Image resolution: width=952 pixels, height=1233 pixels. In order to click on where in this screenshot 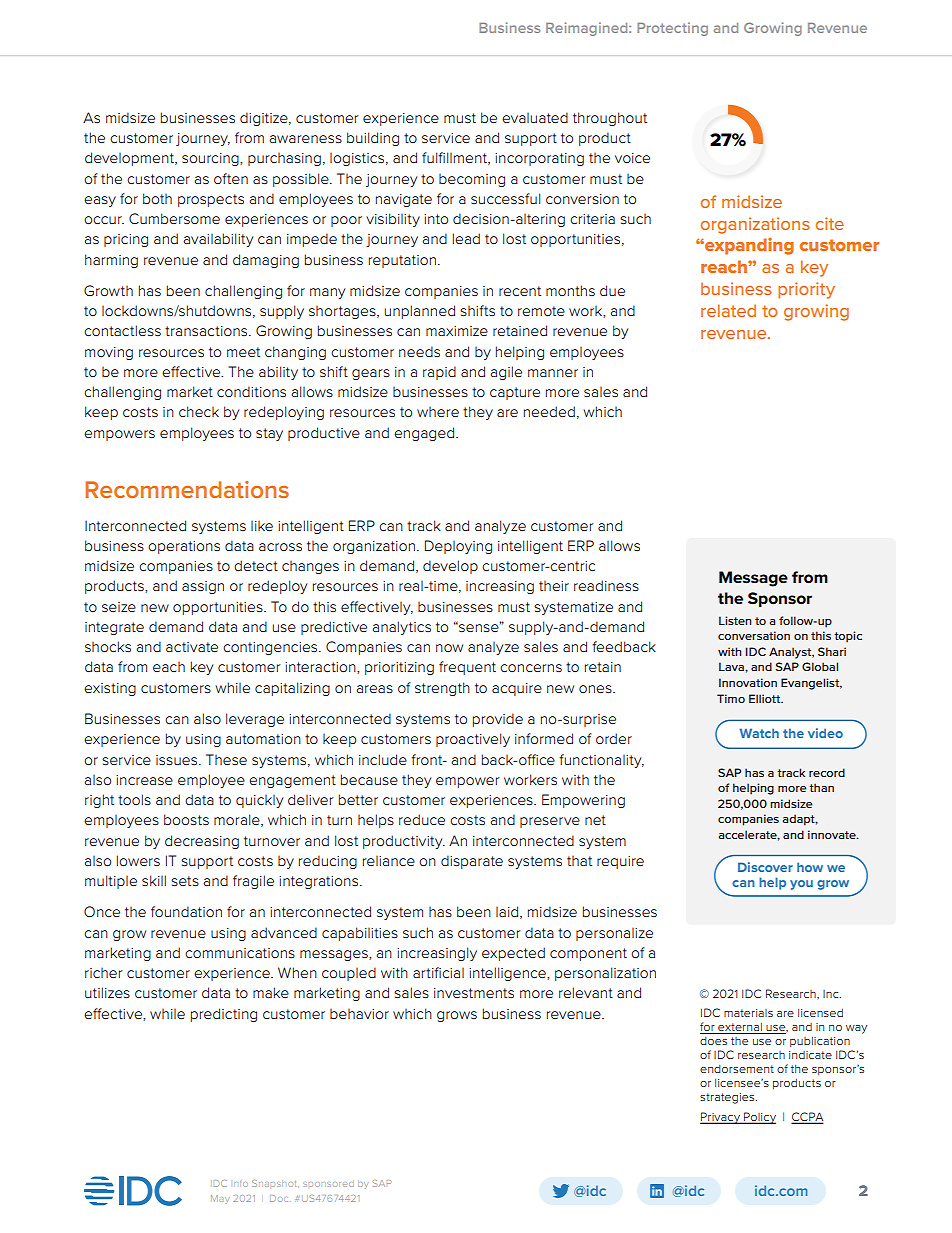, I will do `click(438, 412)`.
